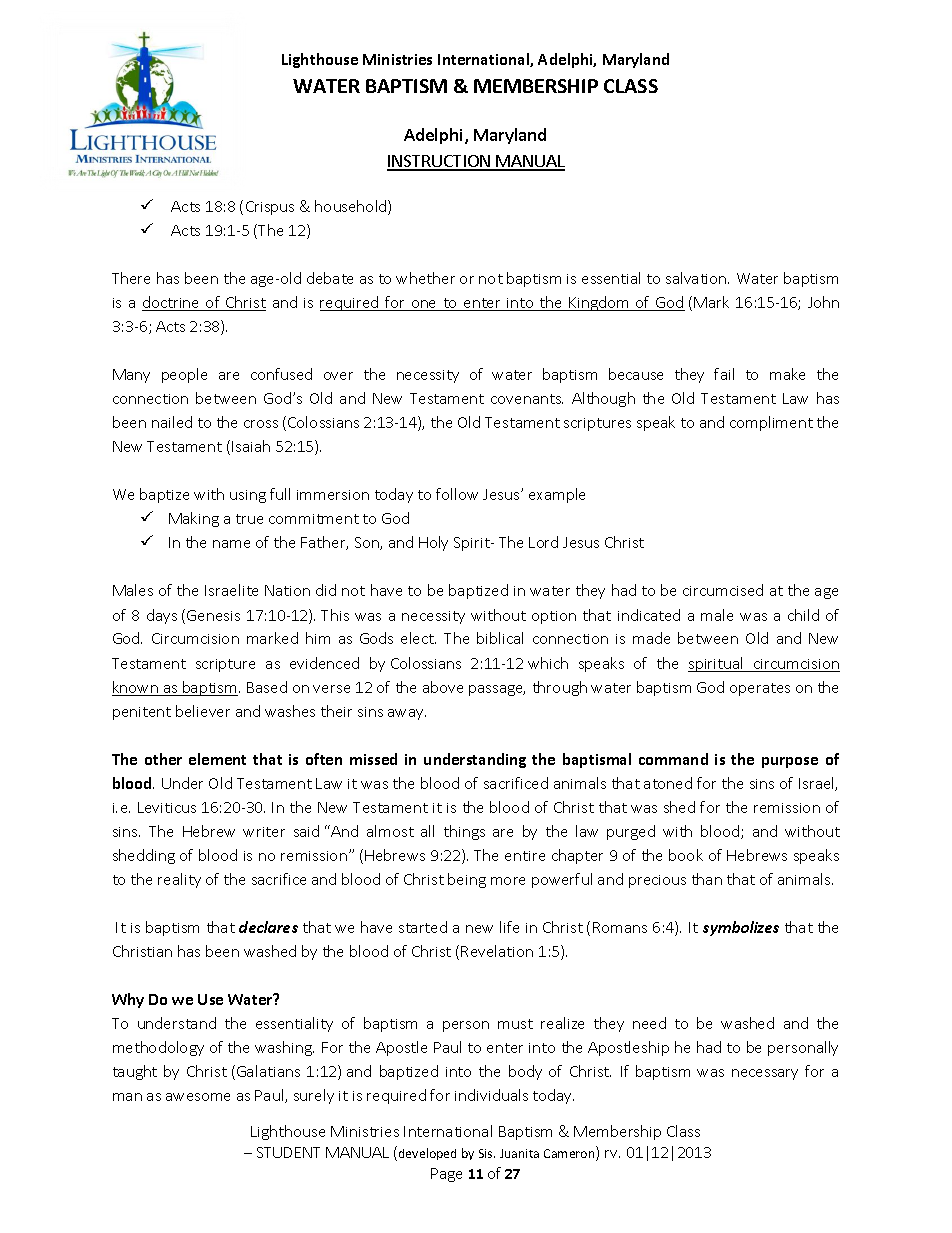 The width and height of the screenshot is (952, 1233). Describe the element at coordinates (519, 1153) in the screenshot. I see `Juanita` at that location.
